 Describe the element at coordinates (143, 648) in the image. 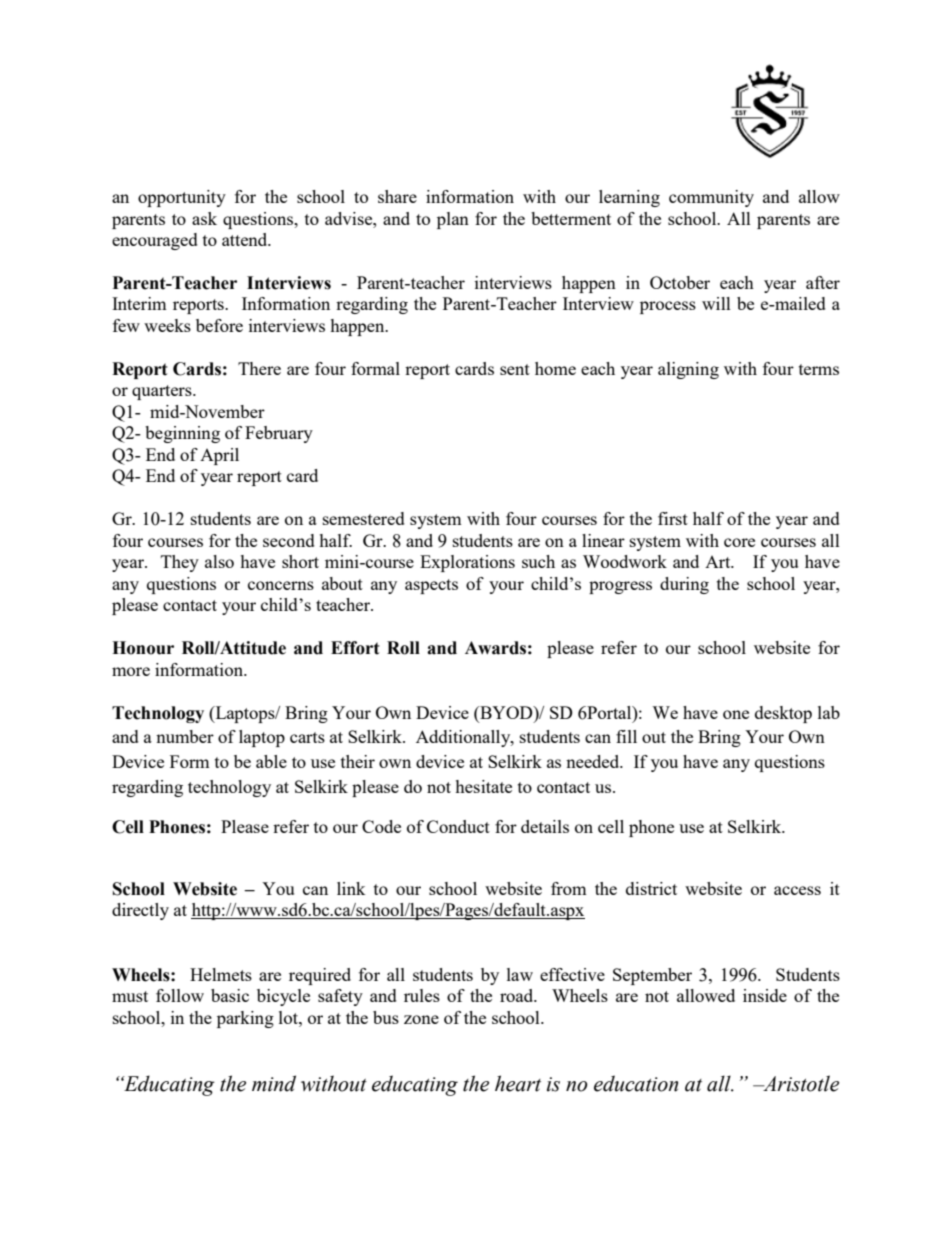

I see `Honour` at that location.
